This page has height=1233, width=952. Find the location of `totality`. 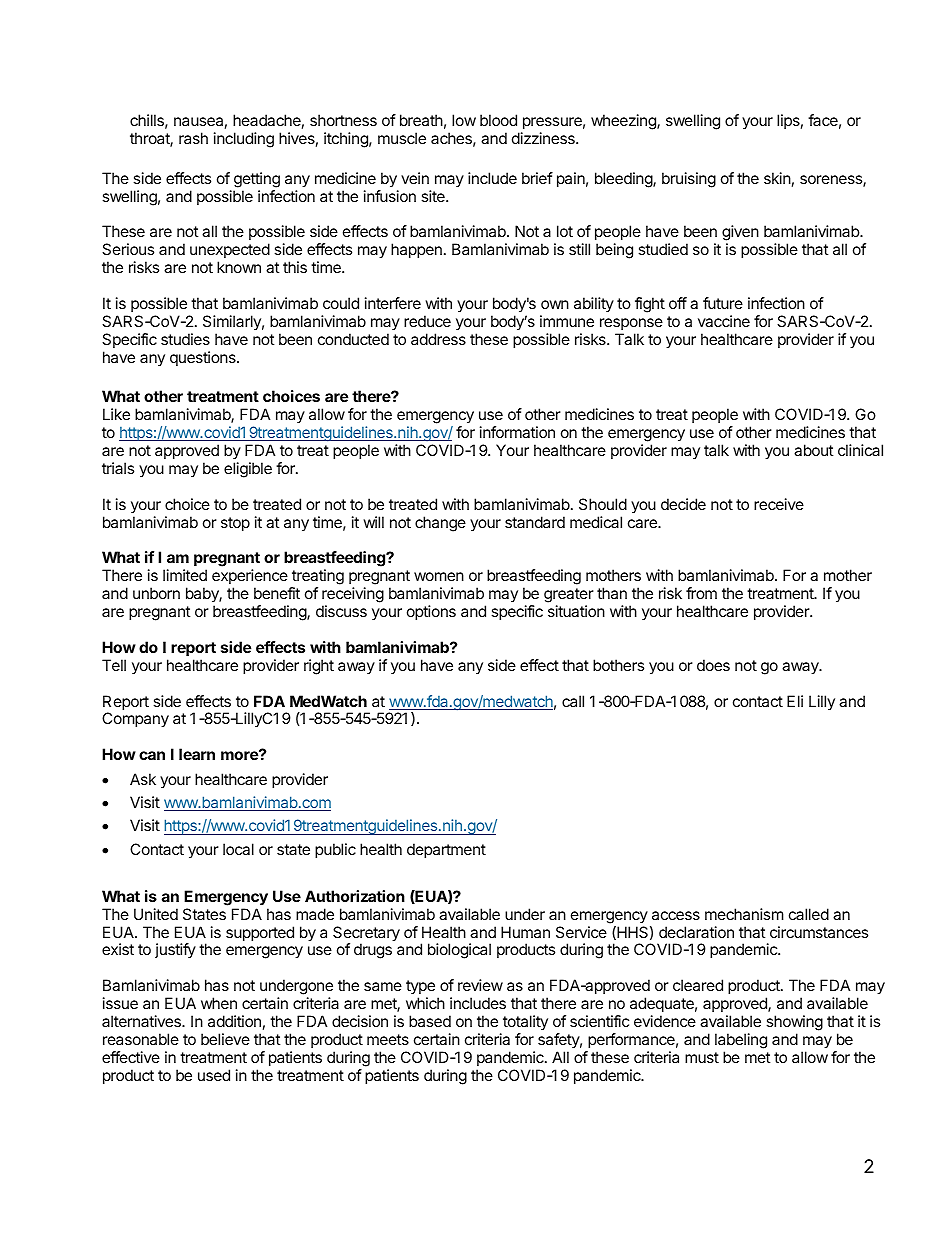

totality is located at coordinates (525, 1022).
